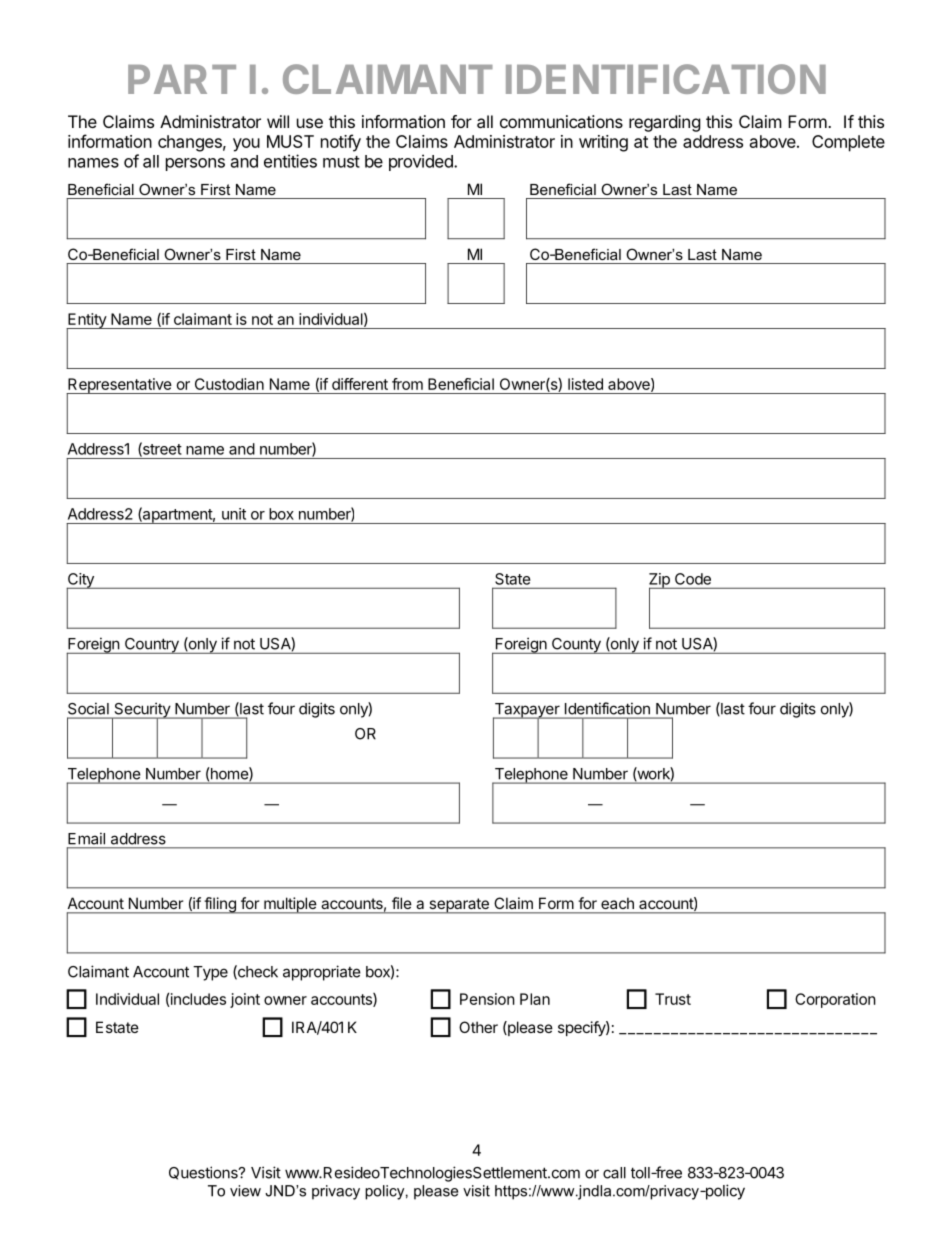 The image size is (952, 1233). I want to click on filing, so click(220, 905).
